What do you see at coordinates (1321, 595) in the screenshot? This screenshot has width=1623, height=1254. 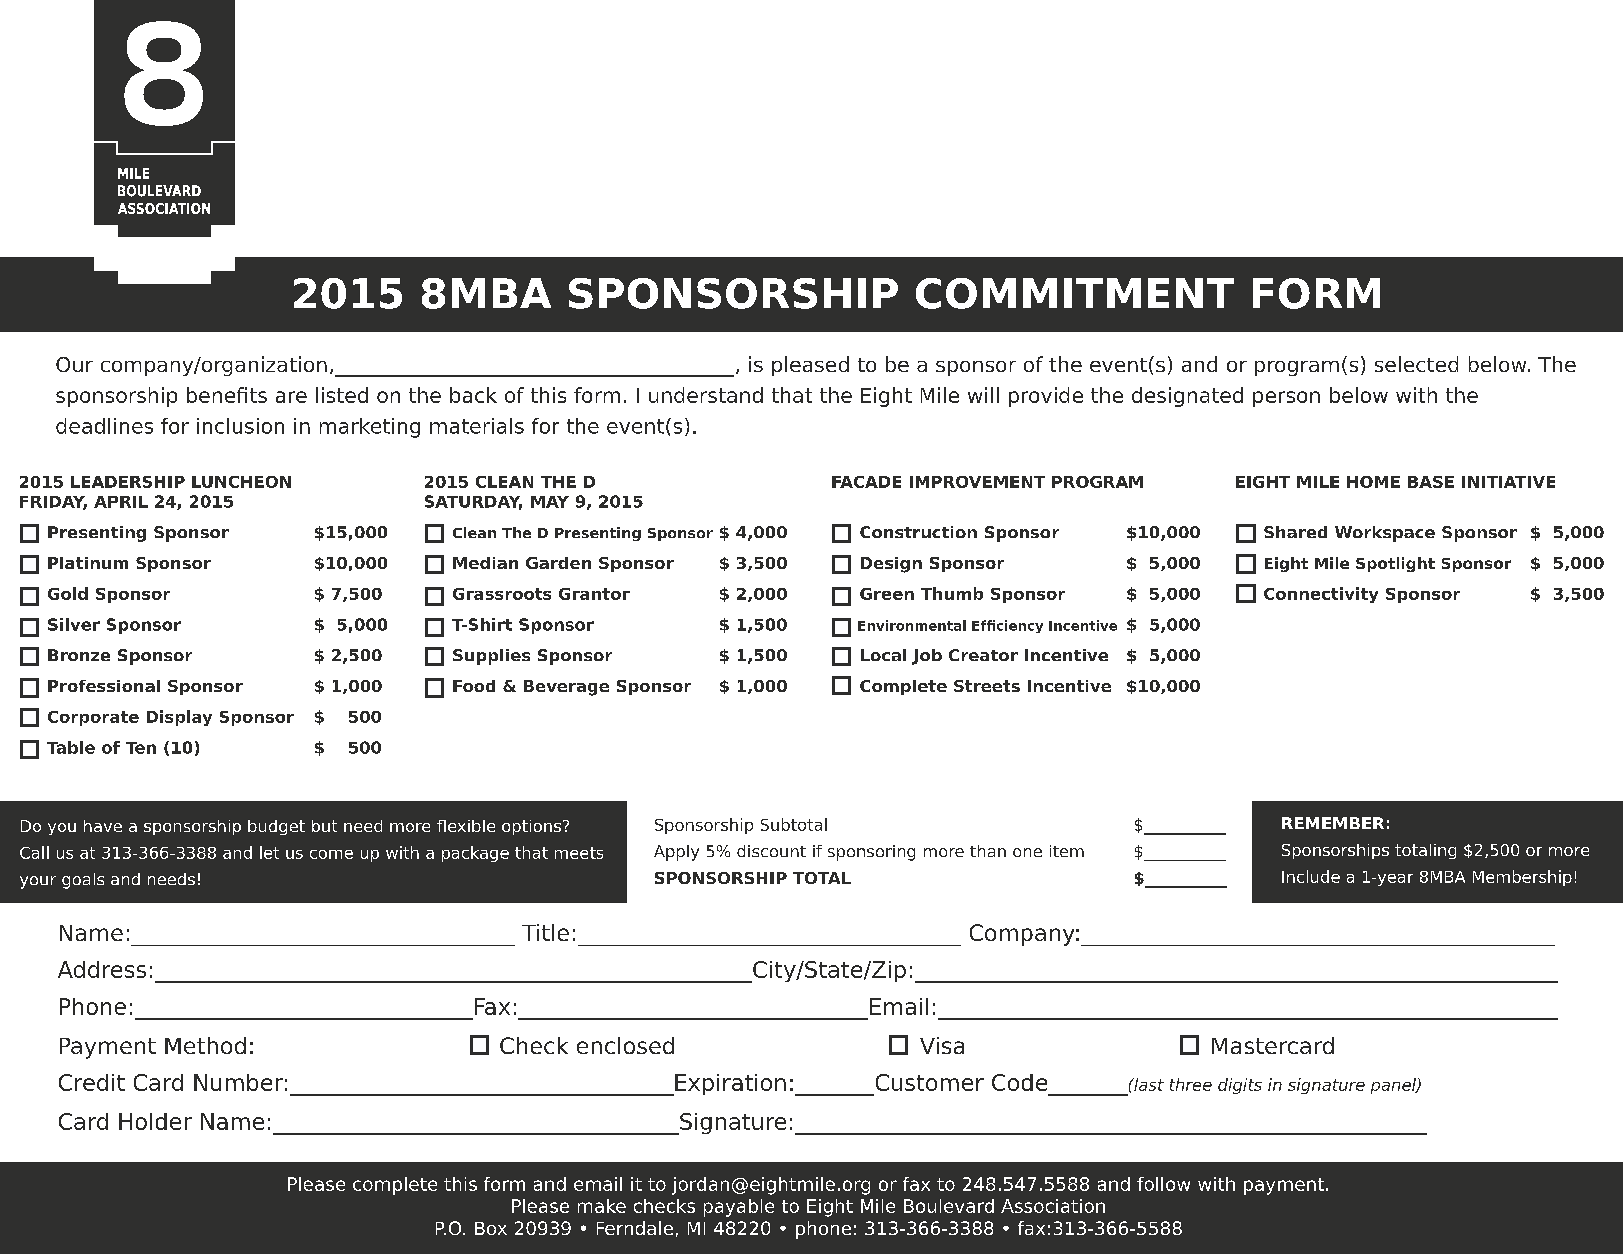 I see `Connectivity` at bounding box center [1321, 595].
